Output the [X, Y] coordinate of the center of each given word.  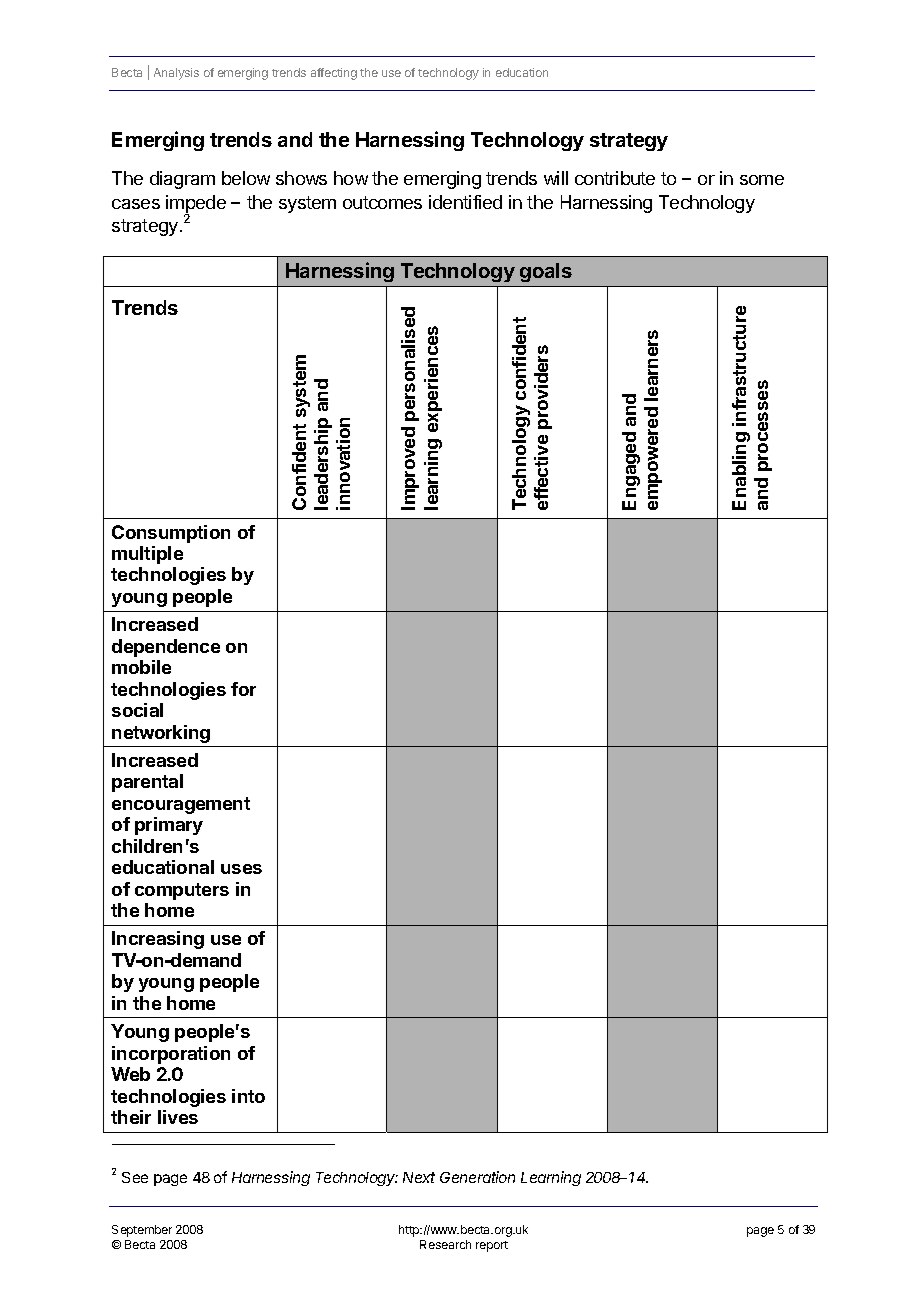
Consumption [171, 534]
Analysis [176, 74]
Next [419, 1177]
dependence [166, 648]
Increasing [158, 940]
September [142, 1231]
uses [241, 869]
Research [445, 1244]
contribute [615, 178]
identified [465, 202]
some [762, 180]
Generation [477, 1177]
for [243, 689]
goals [546, 272]
